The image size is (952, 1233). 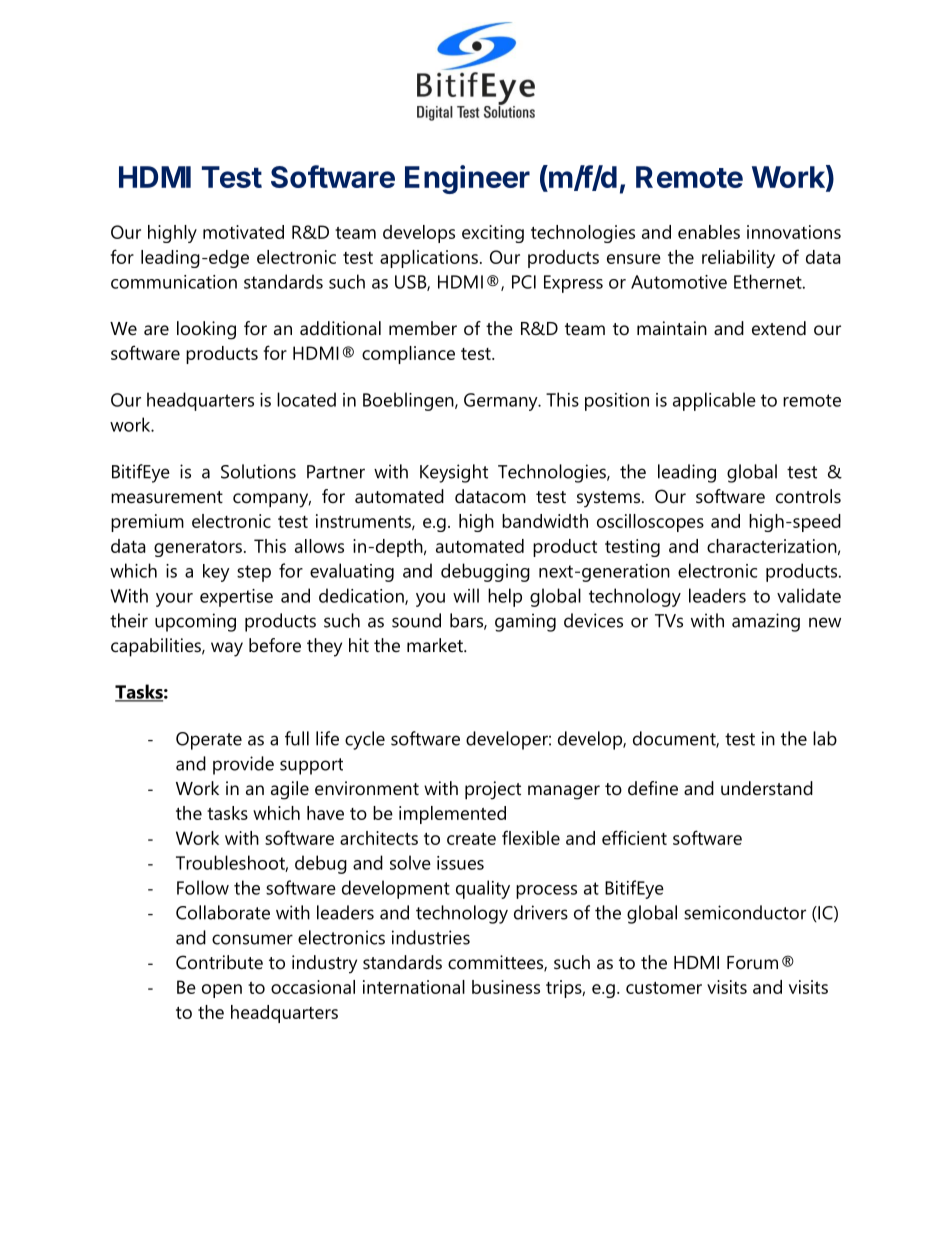 I want to click on understand, so click(x=767, y=788).
